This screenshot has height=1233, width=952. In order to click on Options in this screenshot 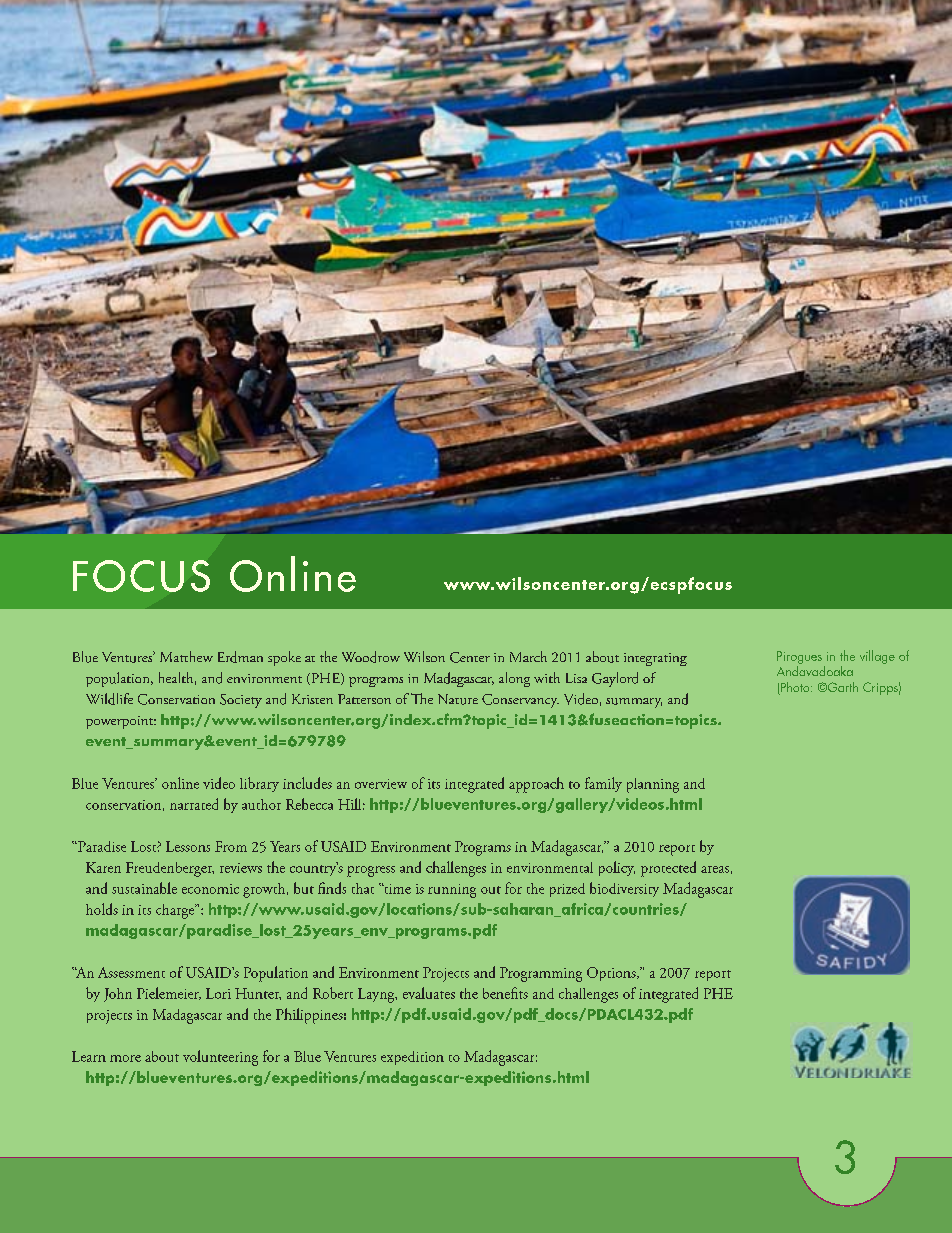, I will do `click(612, 974)`.
